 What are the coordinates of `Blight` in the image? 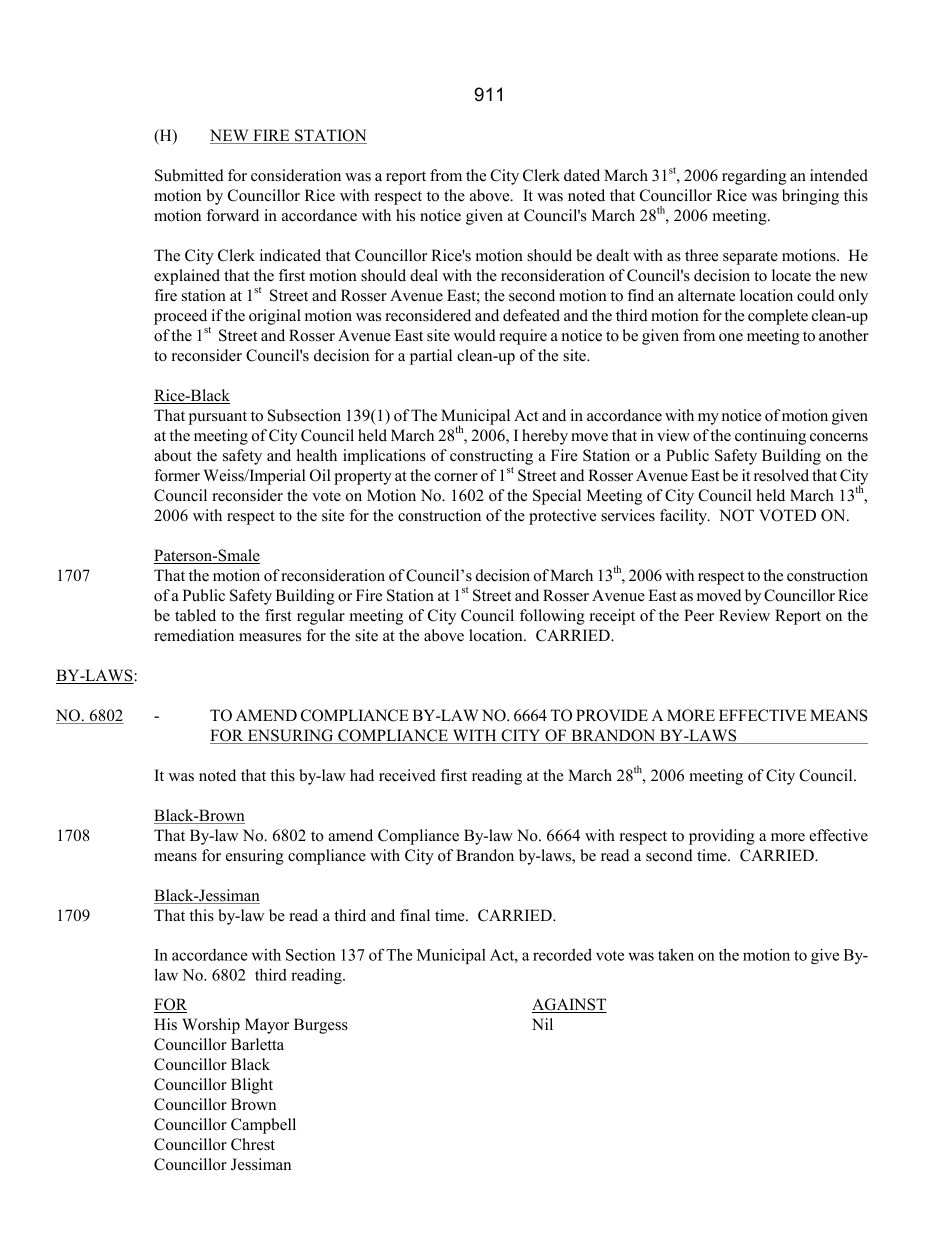 It's located at (252, 1086).
